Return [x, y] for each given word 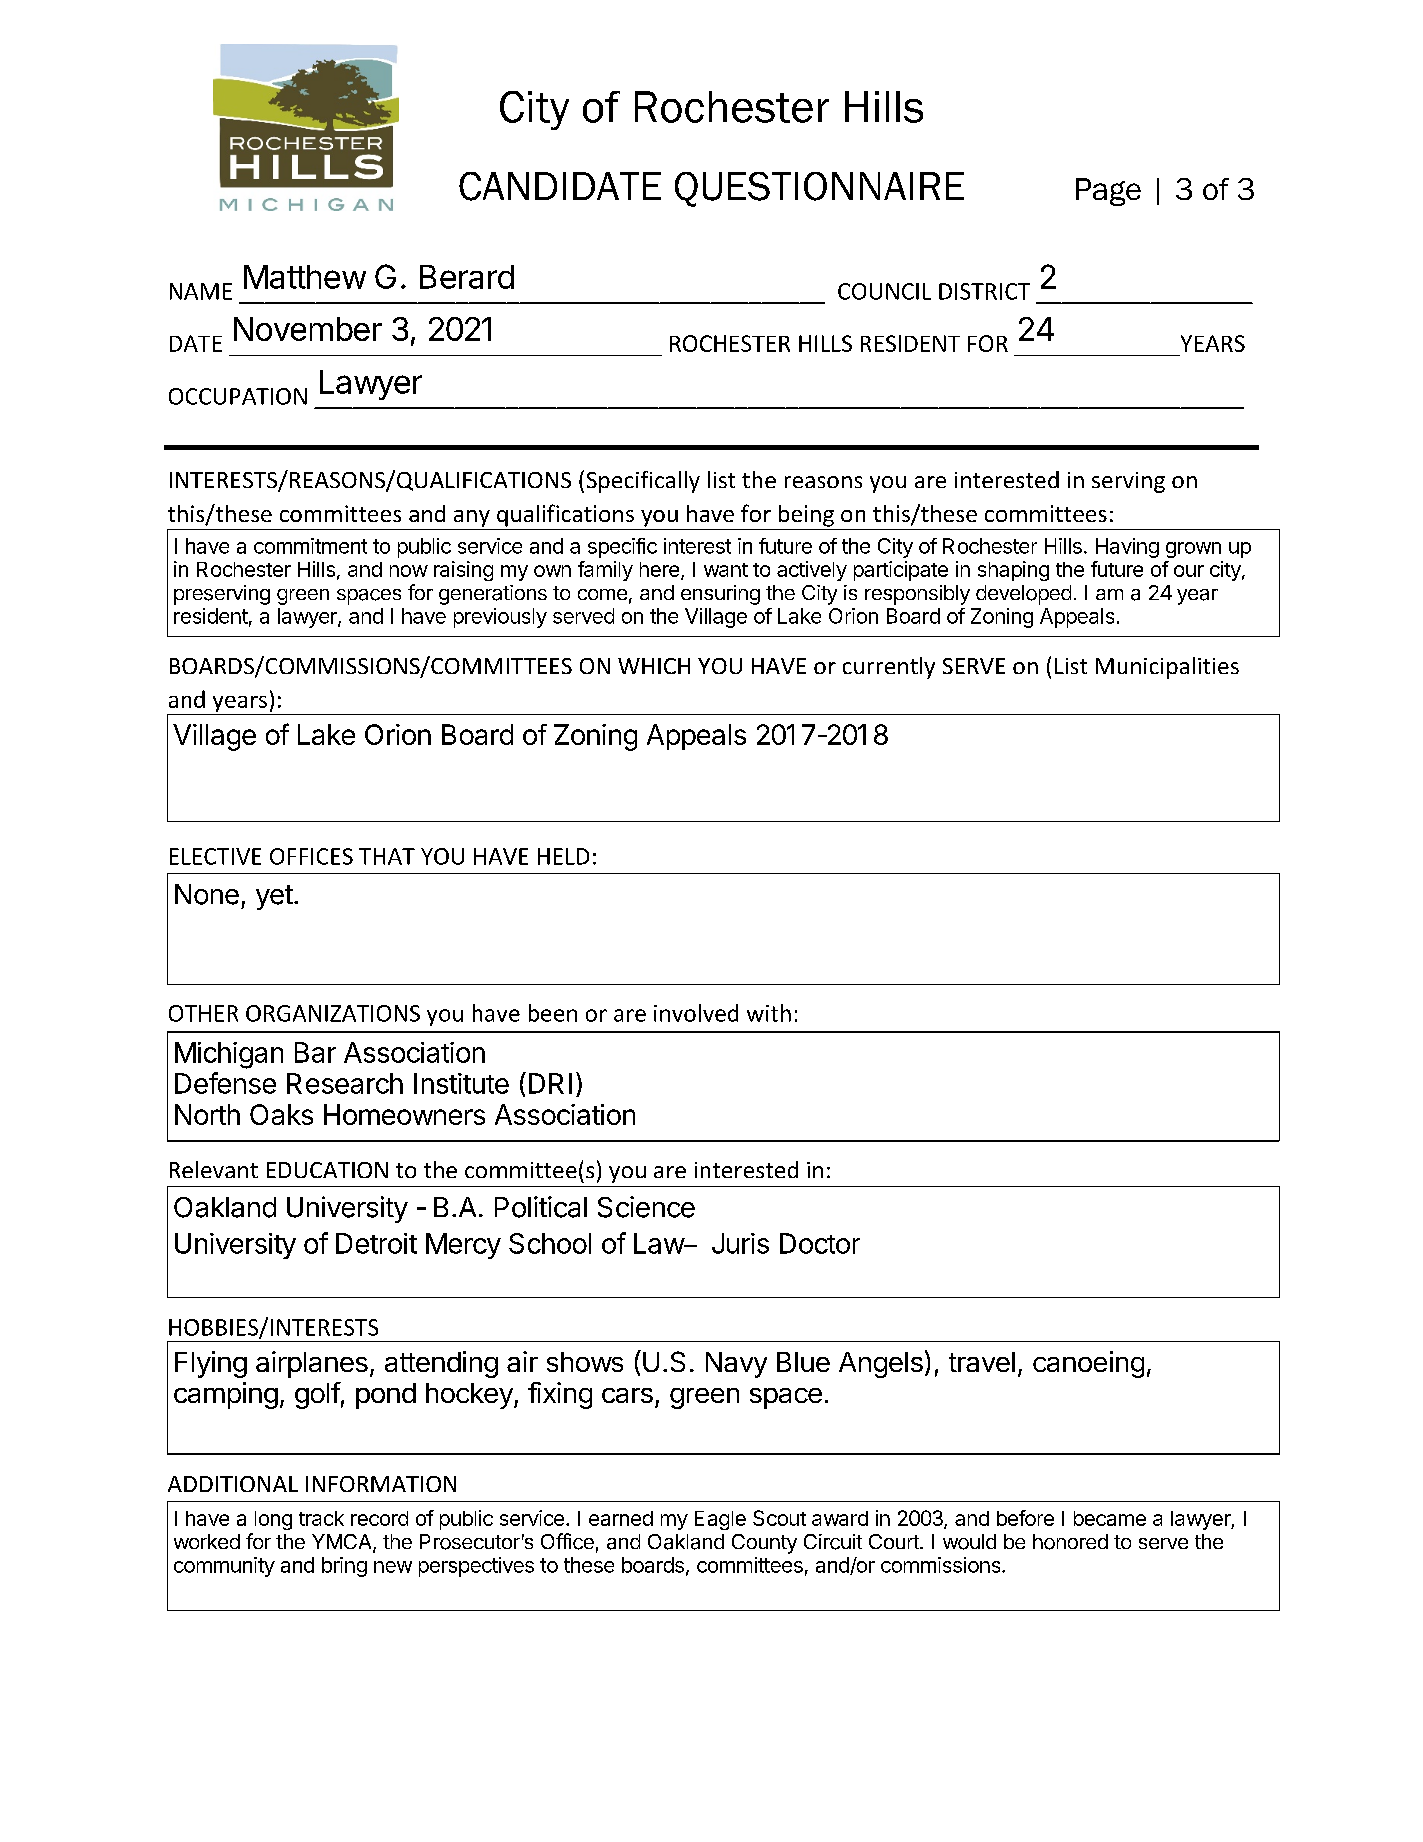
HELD [563, 856]
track [321, 1518]
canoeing [1088, 1364]
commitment [310, 546]
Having [1127, 548]
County [764, 1544]
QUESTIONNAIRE [819, 189]
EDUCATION [327, 1170]
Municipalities [1167, 668]
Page [1108, 192]
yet [274, 897]
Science [646, 1207]
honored [1070, 1542]
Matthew [305, 277]
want [726, 570]
